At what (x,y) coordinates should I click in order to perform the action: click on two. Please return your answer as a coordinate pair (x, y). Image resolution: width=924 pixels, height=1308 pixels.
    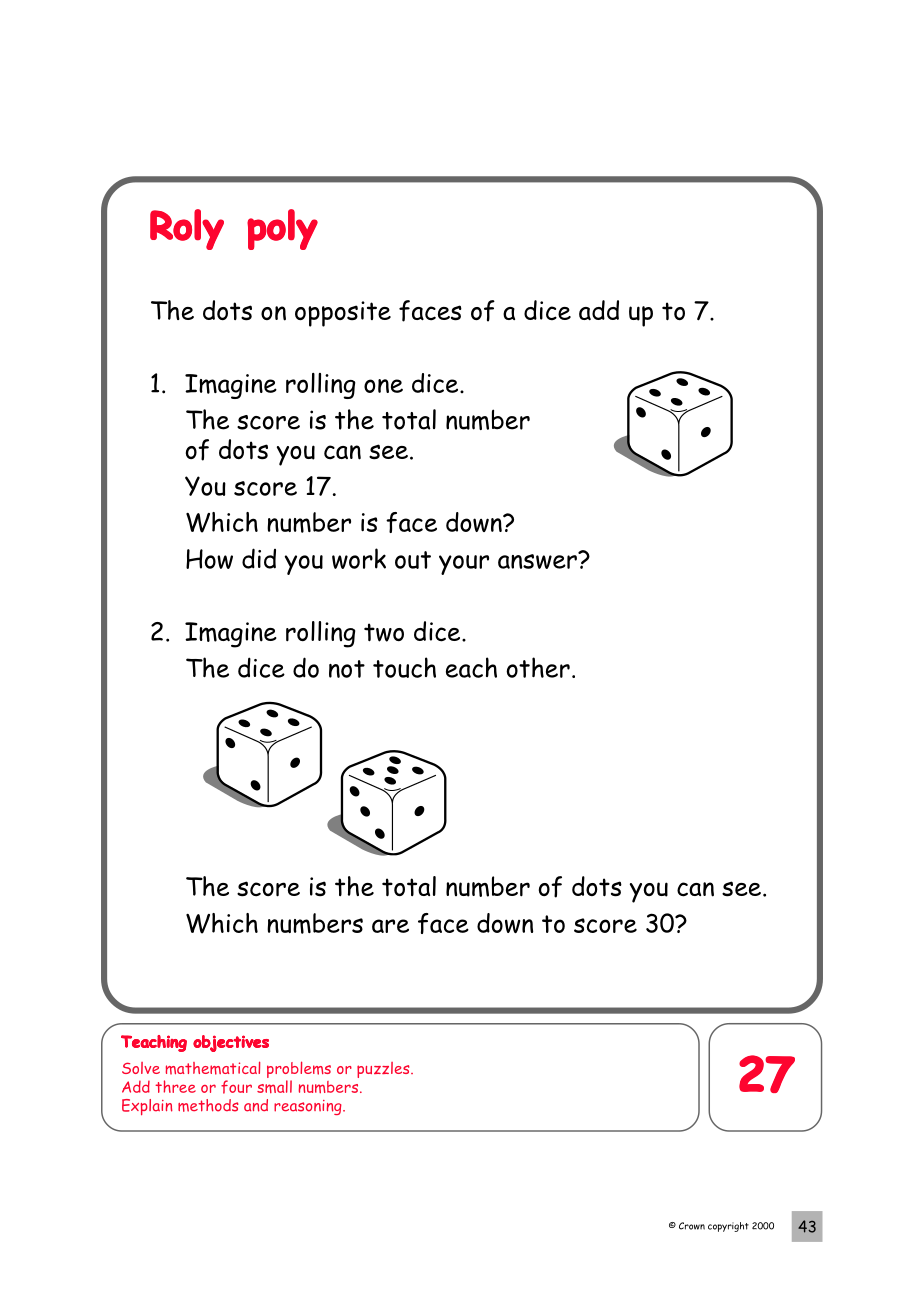
    Looking at the image, I should click on (384, 632).
